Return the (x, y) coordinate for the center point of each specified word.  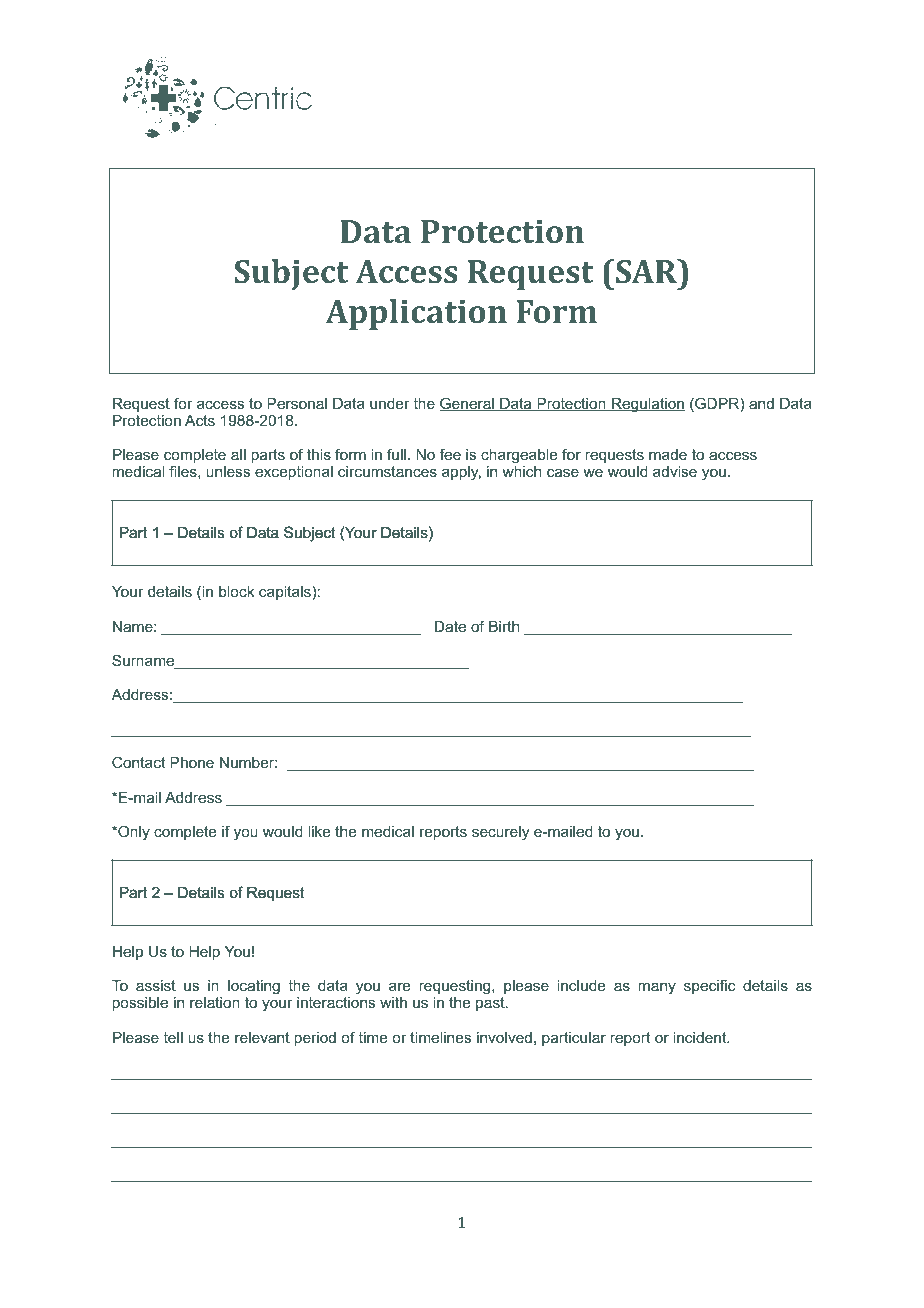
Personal (297, 403)
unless (228, 471)
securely (500, 833)
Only (133, 833)
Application (416, 314)
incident (701, 1037)
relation (215, 1002)
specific (709, 986)
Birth (504, 626)
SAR (647, 271)
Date (450, 626)
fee (450, 454)
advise (675, 471)
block (236, 591)
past (491, 1004)
